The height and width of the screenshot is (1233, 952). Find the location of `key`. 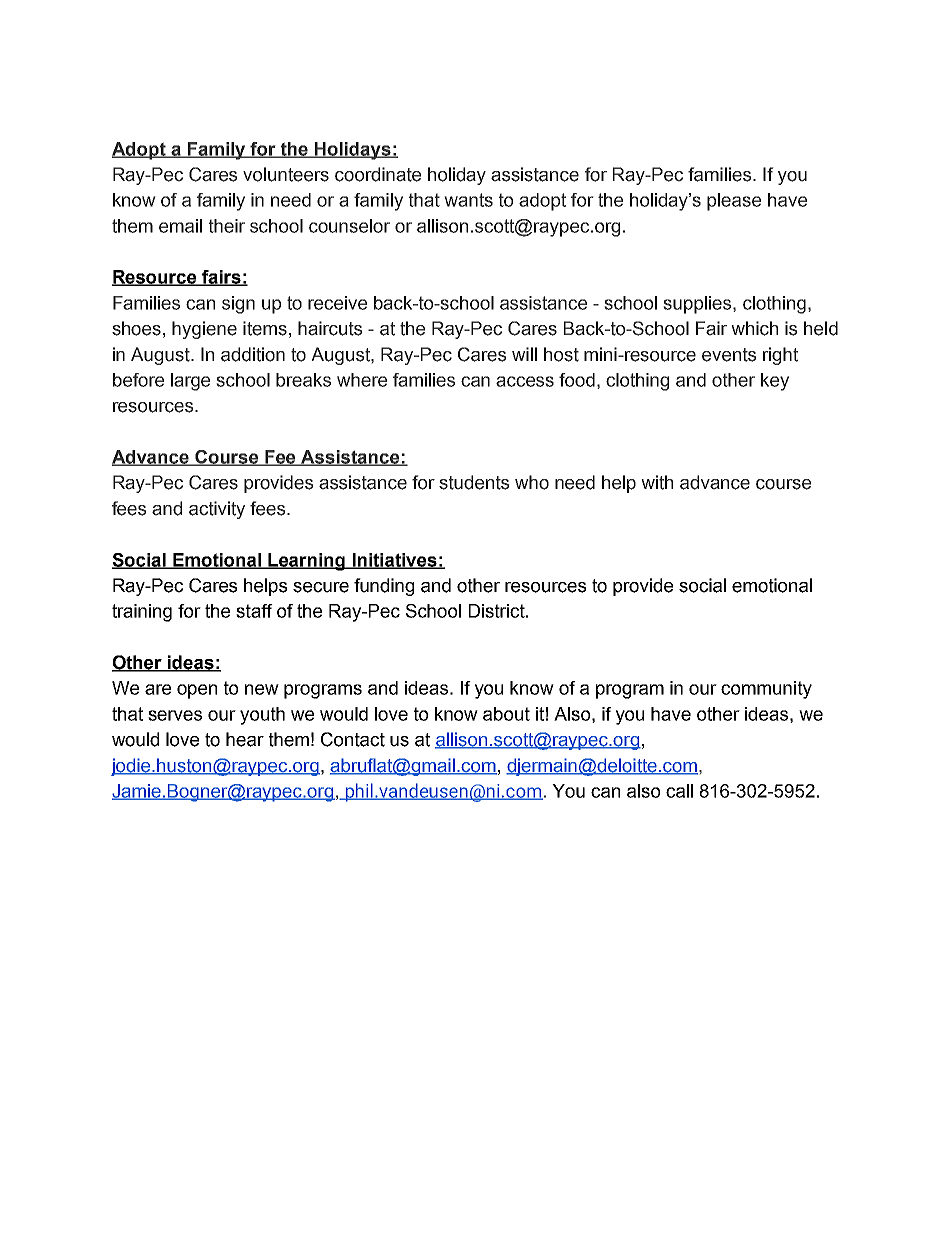

key is located at coordinates (775, 382).
